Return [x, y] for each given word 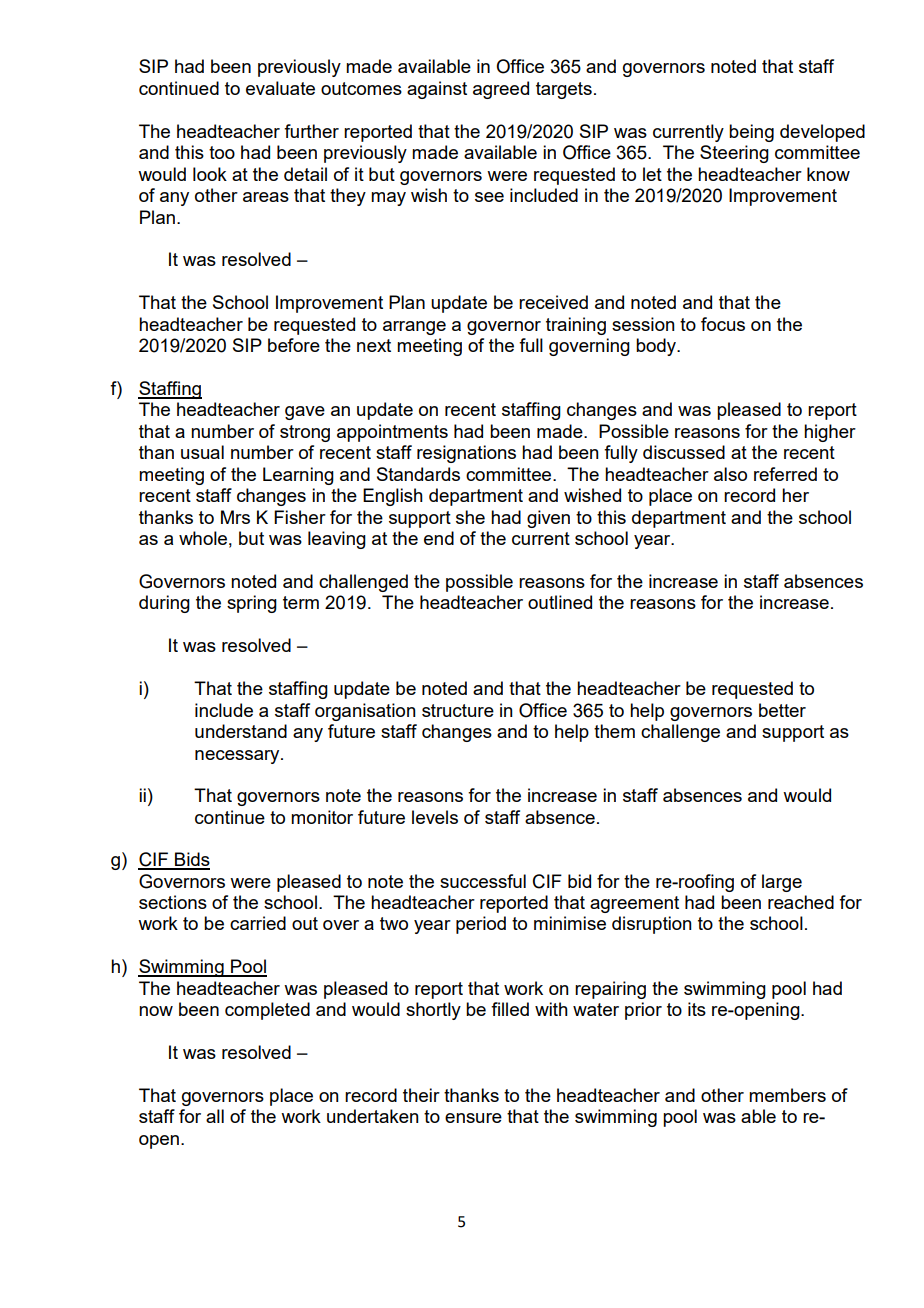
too [222, 152]
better [782, 710]
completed [267, 1011]
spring [252, 604]
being [751, 133]
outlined [560, 602]
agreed [501, 90]
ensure [473, 1118]
